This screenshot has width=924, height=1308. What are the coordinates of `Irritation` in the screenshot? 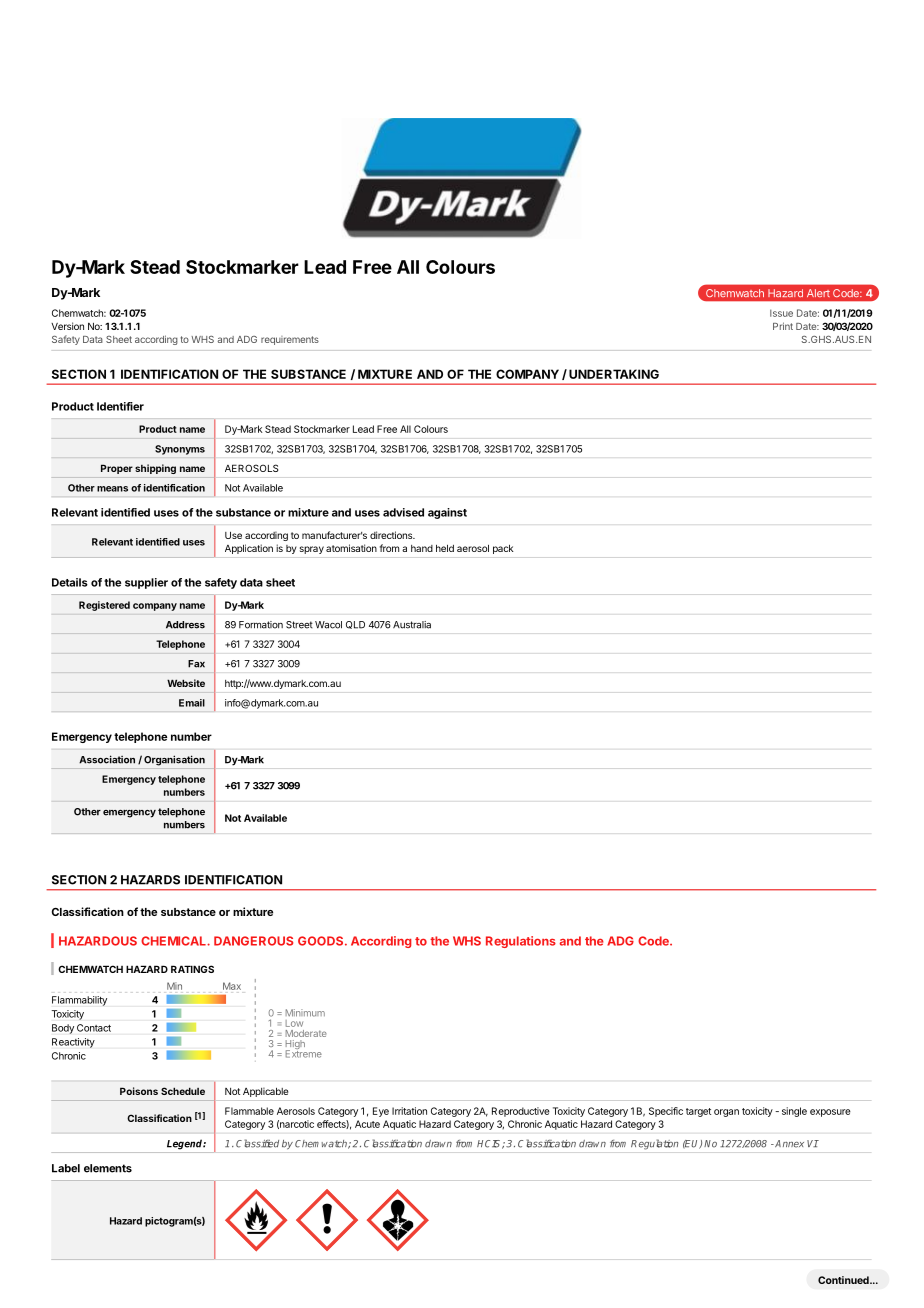 It's located at (409, 1111).
